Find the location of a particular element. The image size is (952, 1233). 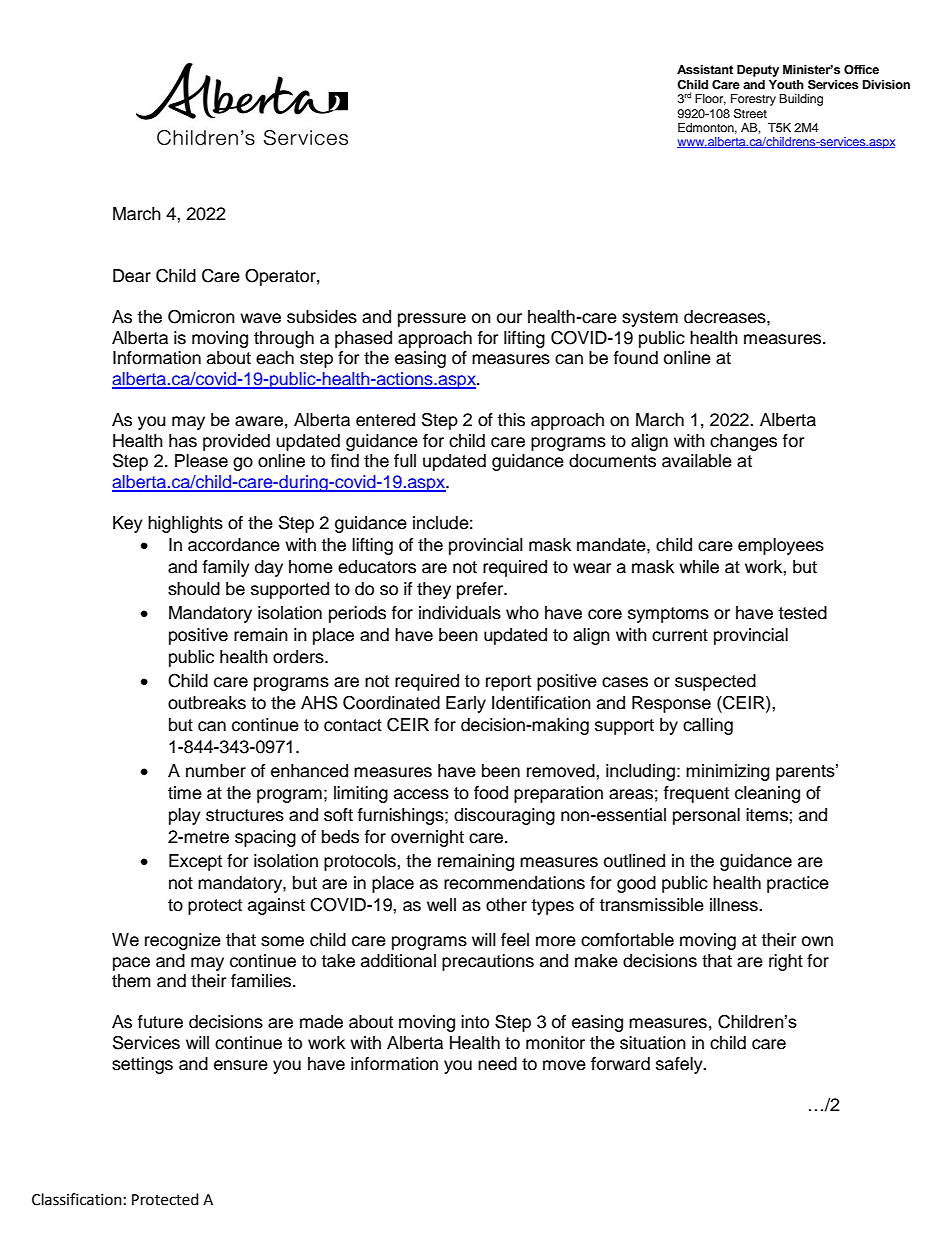

Dear is located at coordinates (132, 276).
